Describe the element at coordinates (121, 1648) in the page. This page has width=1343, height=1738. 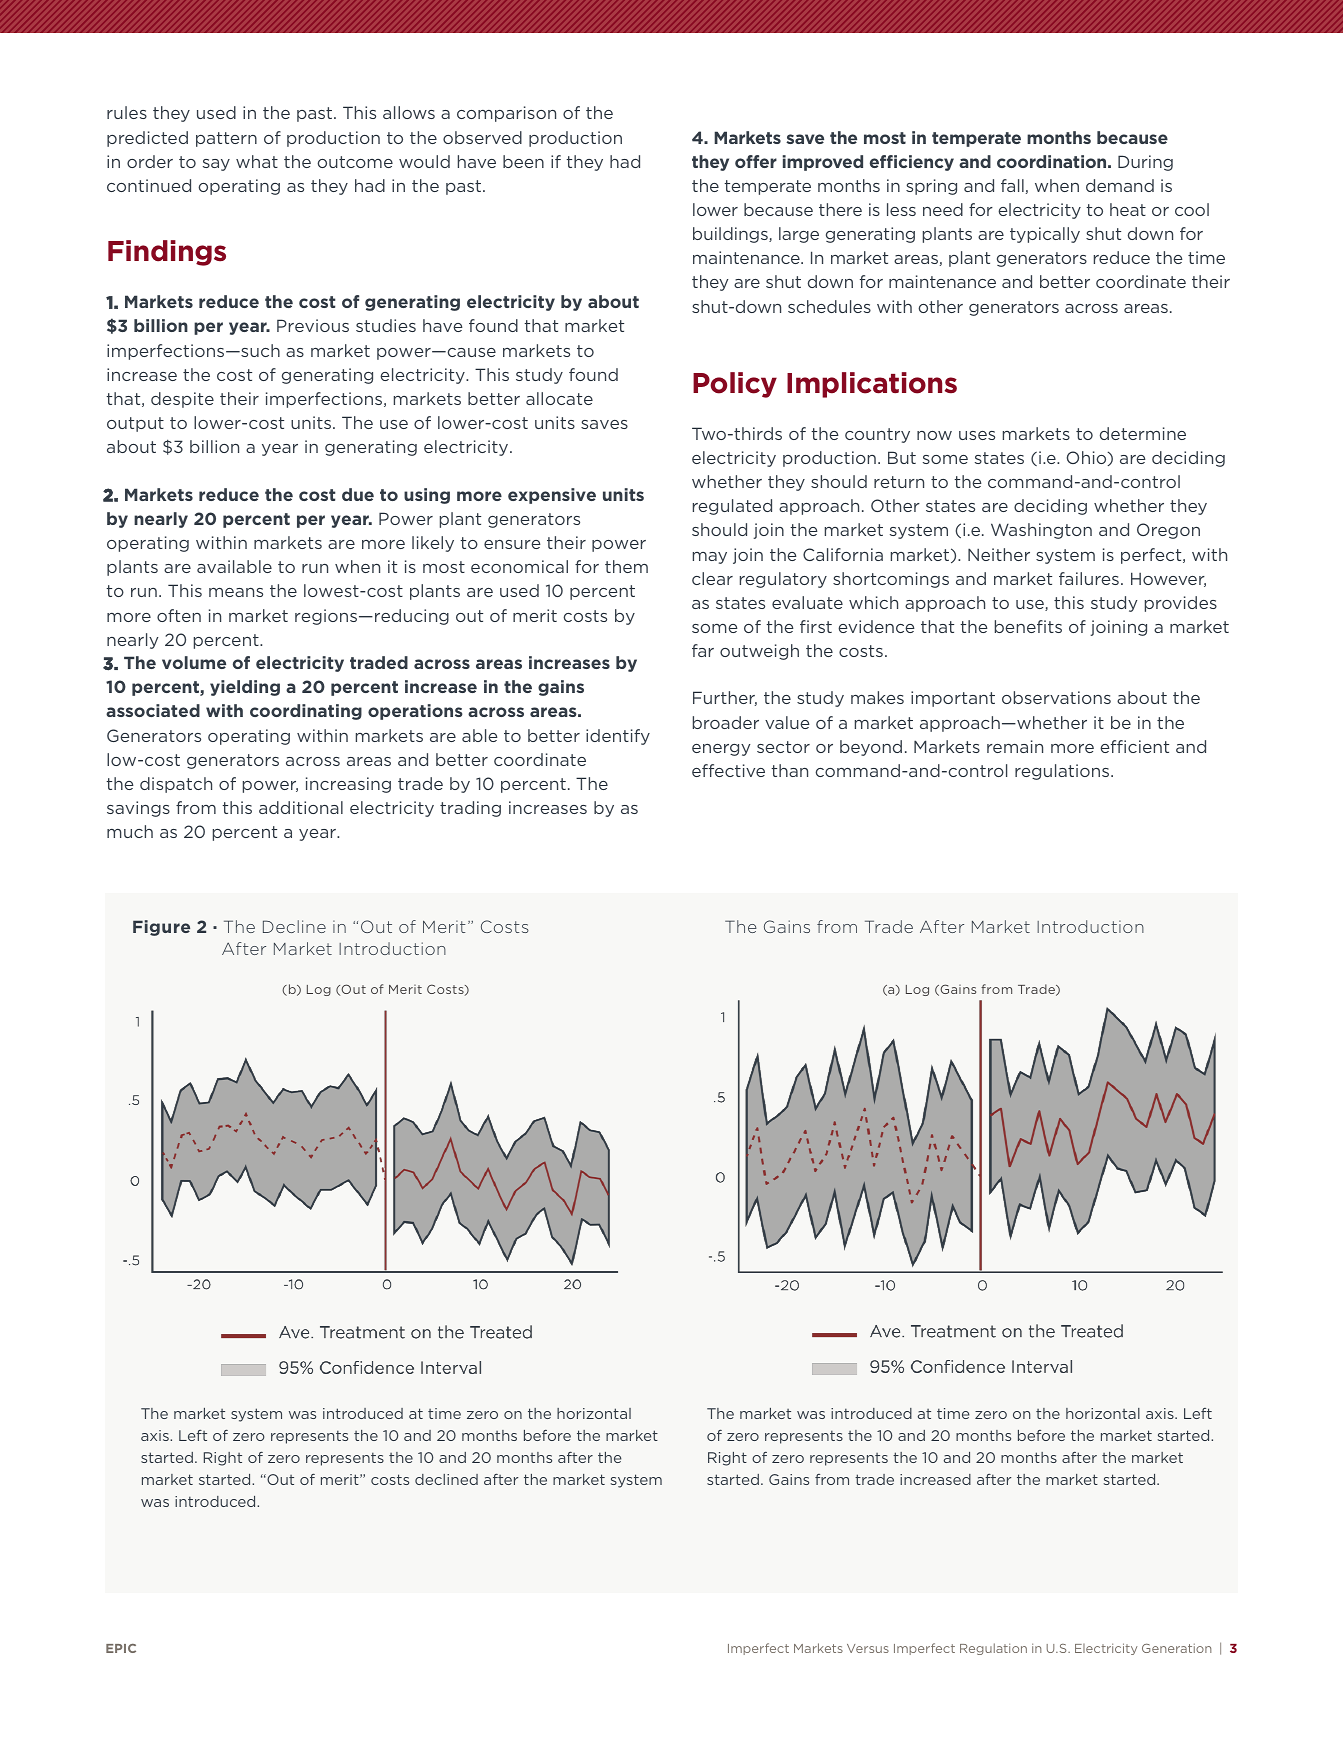
I see `EPIC` at that location.
